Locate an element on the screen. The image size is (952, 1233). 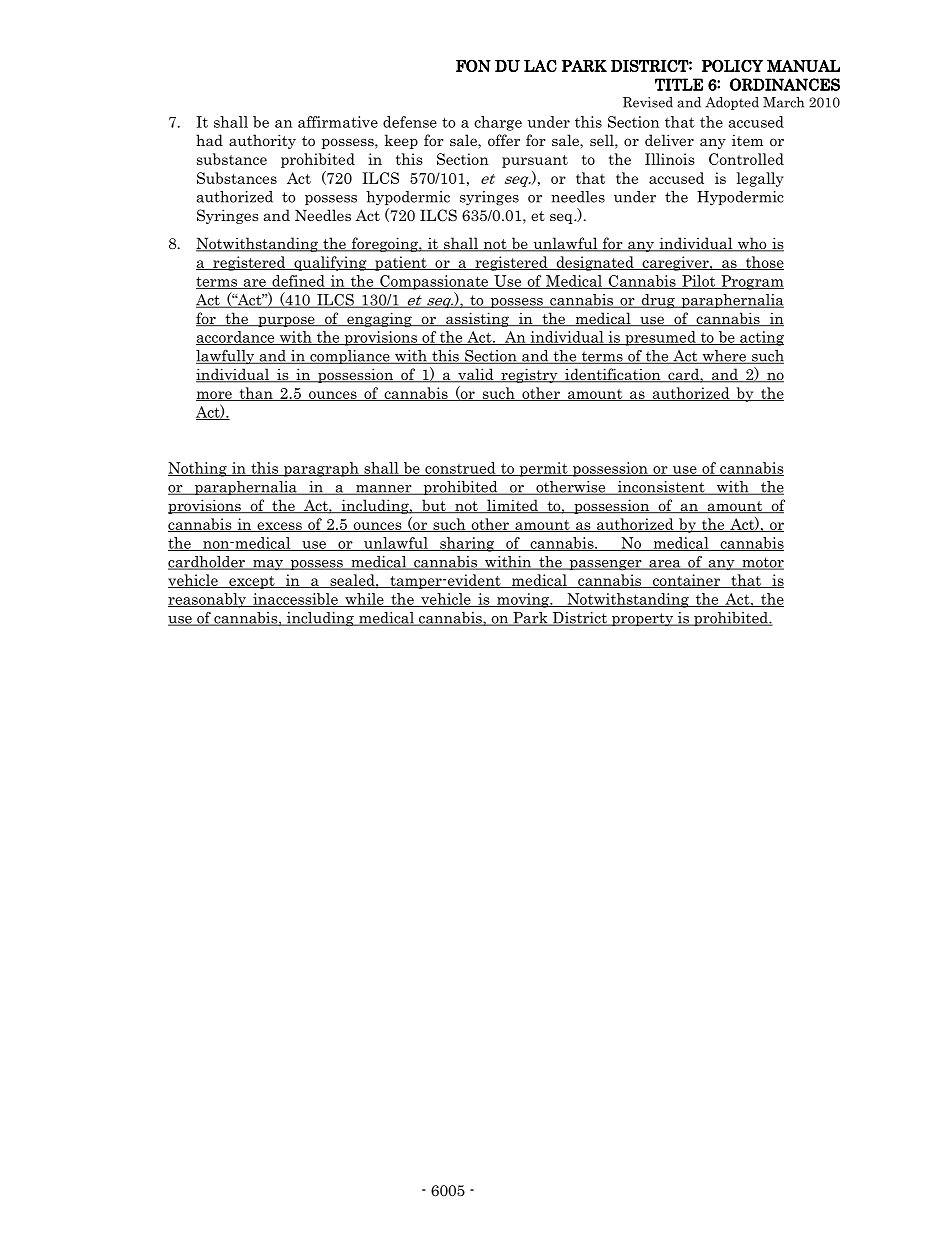
authority is located at coordinates (262, 141).
